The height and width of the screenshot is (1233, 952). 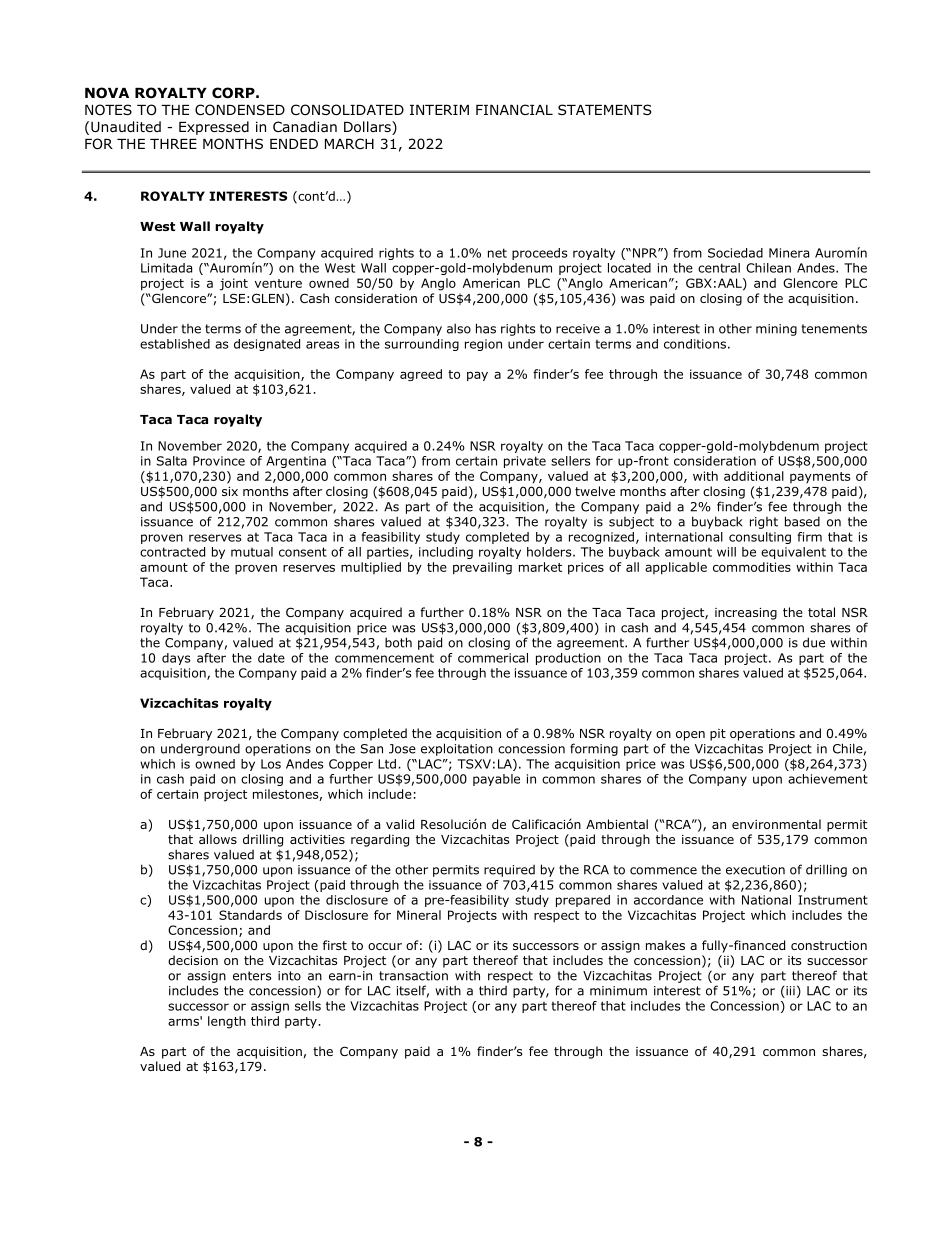 I want to click on decision, so click(x=193, y=960).
